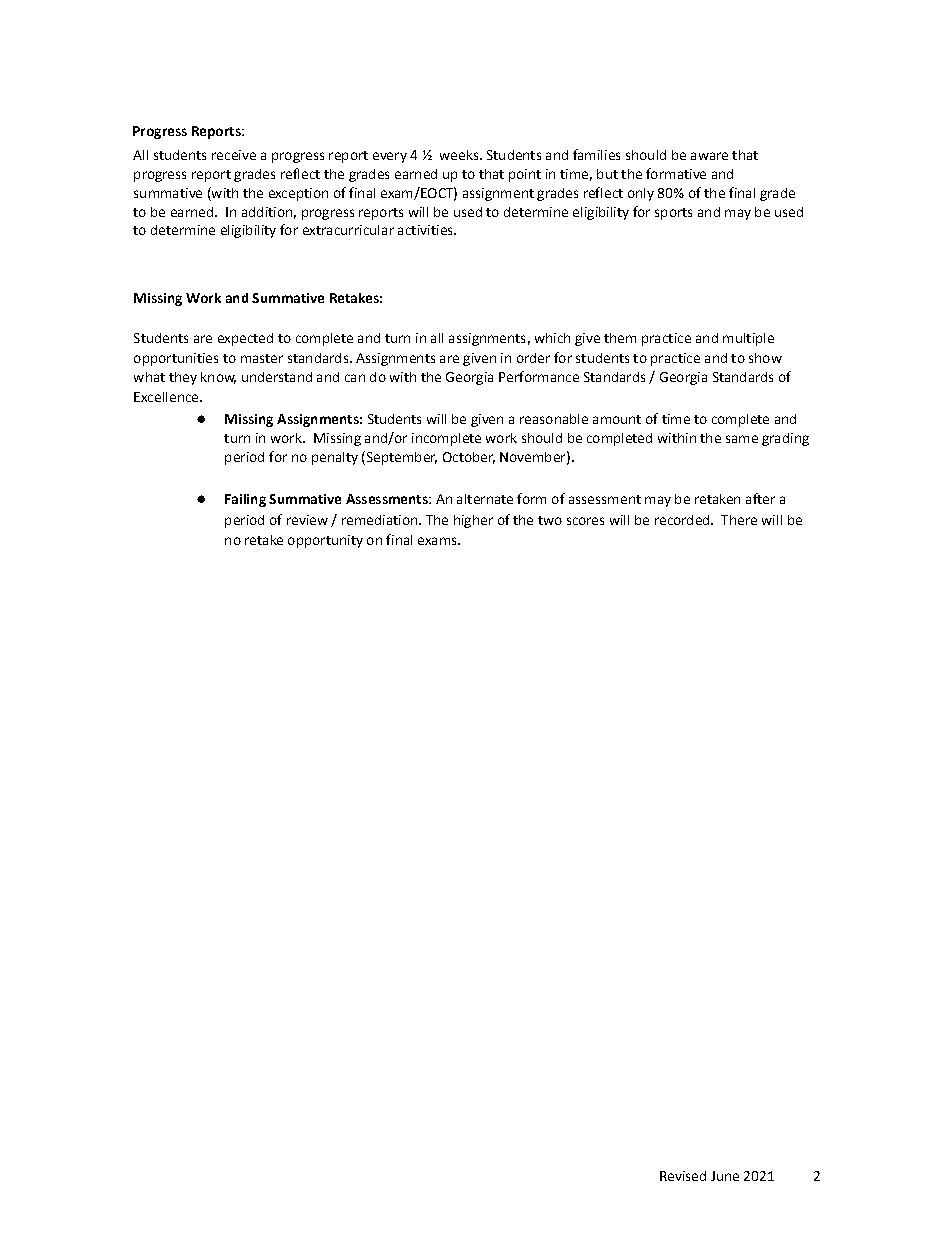 The height and width of the screenshot is (1233, 952). What do you see at coordinates (683, 1176) in the screenshot?
I see `Revised` at bounding box center [683, 1176].
